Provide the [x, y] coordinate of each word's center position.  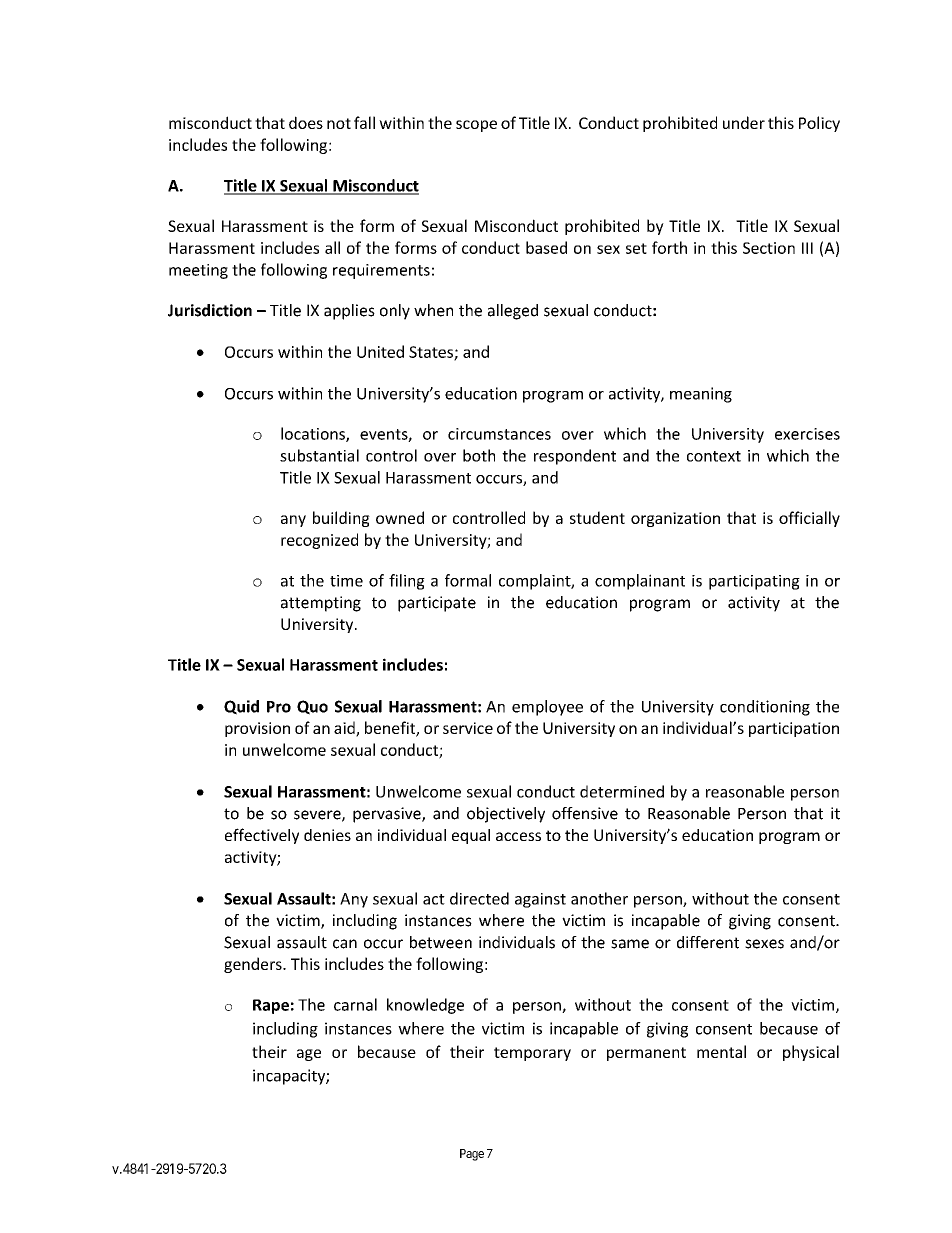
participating [754, 582]
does [306, 122]
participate [437, 604]
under [744, 122]
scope [476, 126]
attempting [321, 604]
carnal [355, 1004]
